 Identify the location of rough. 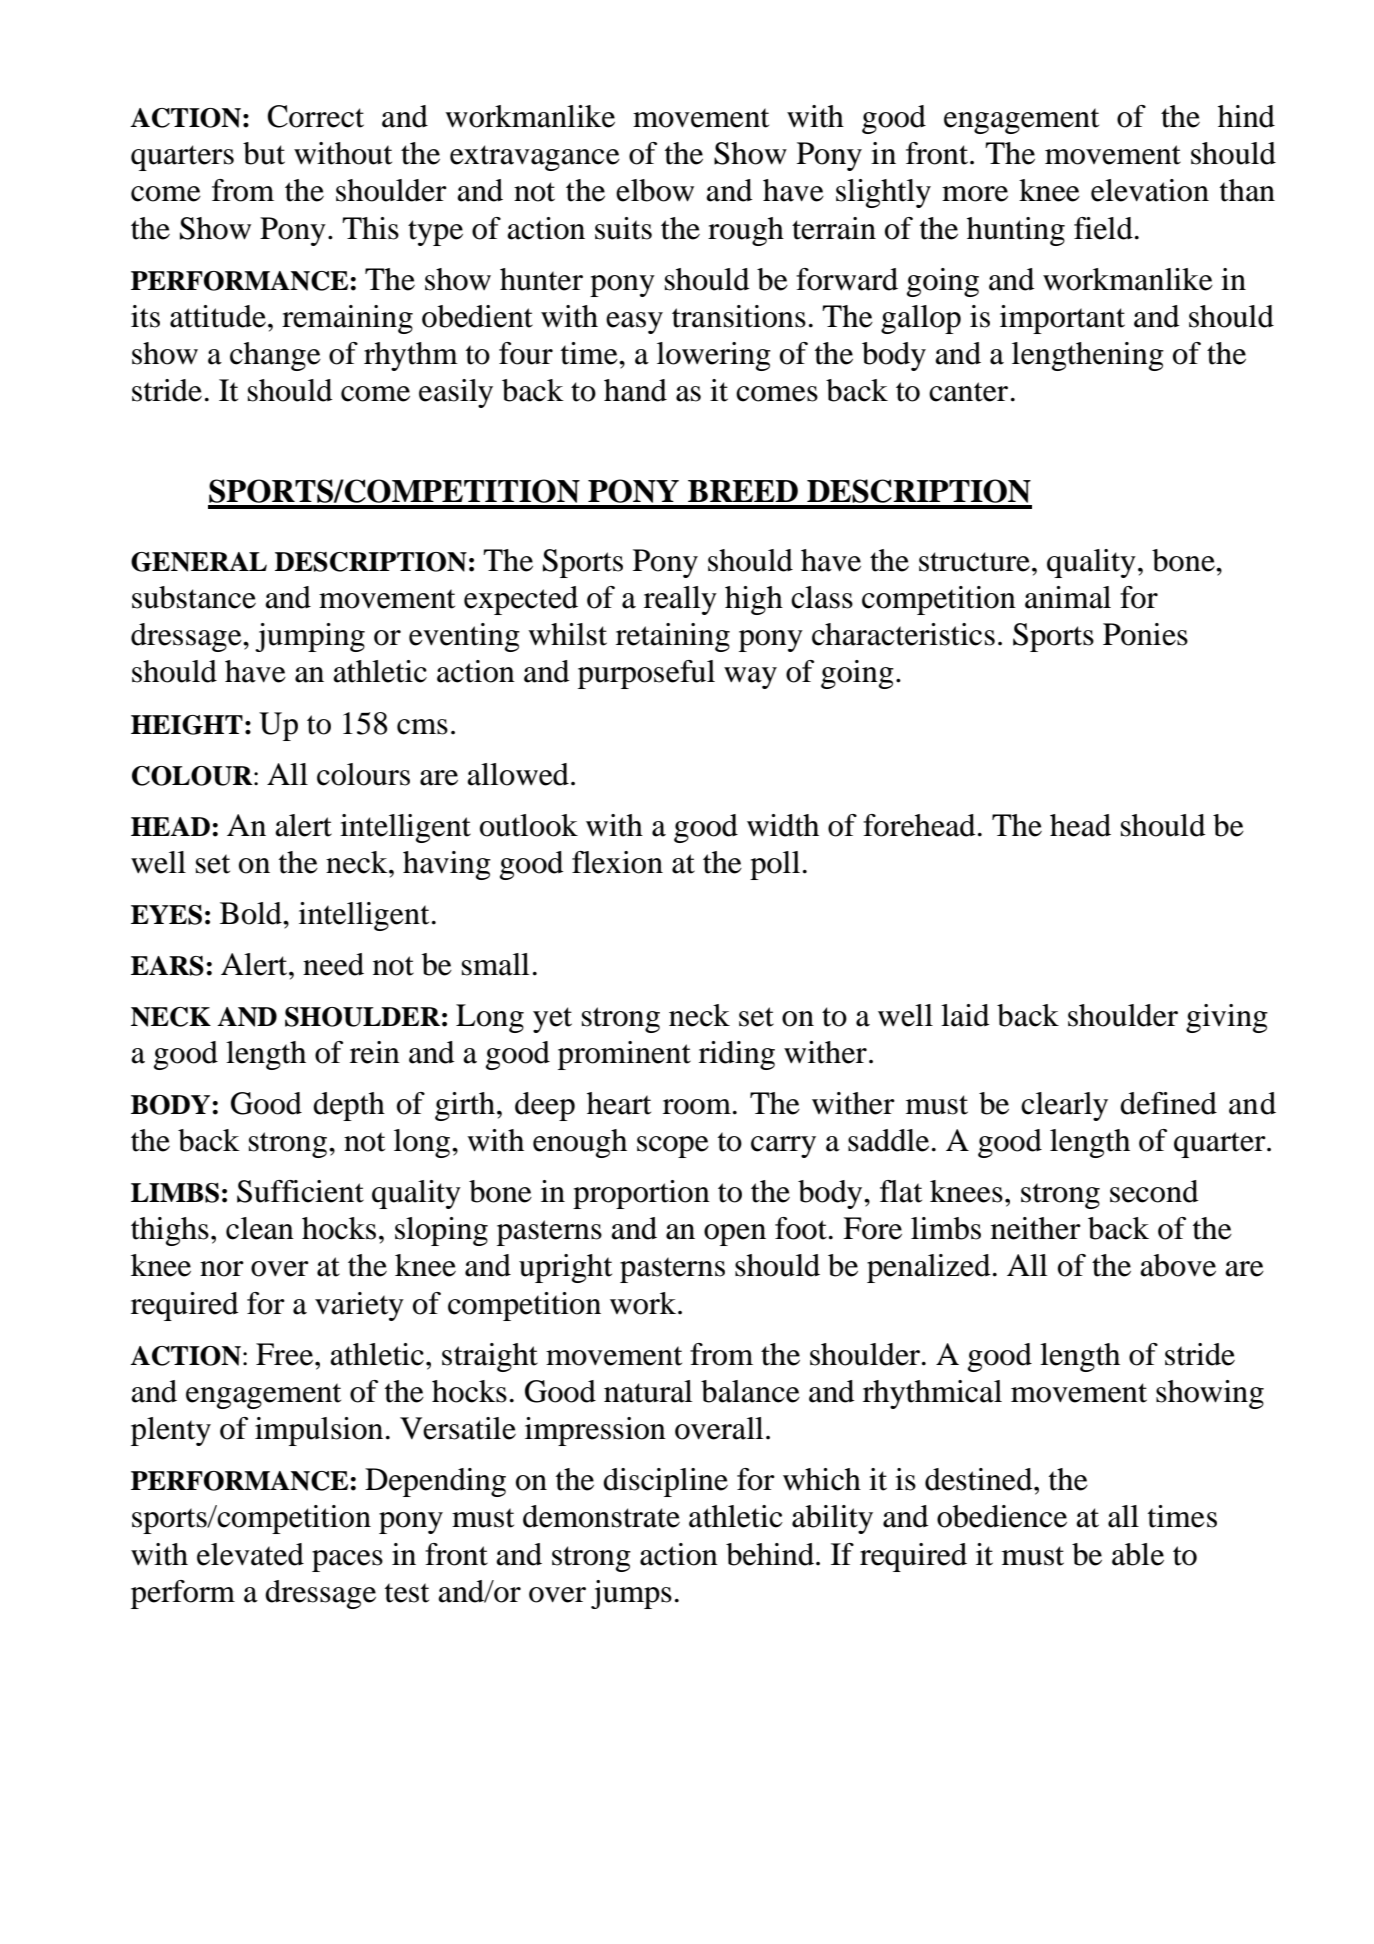
(746, 231).
